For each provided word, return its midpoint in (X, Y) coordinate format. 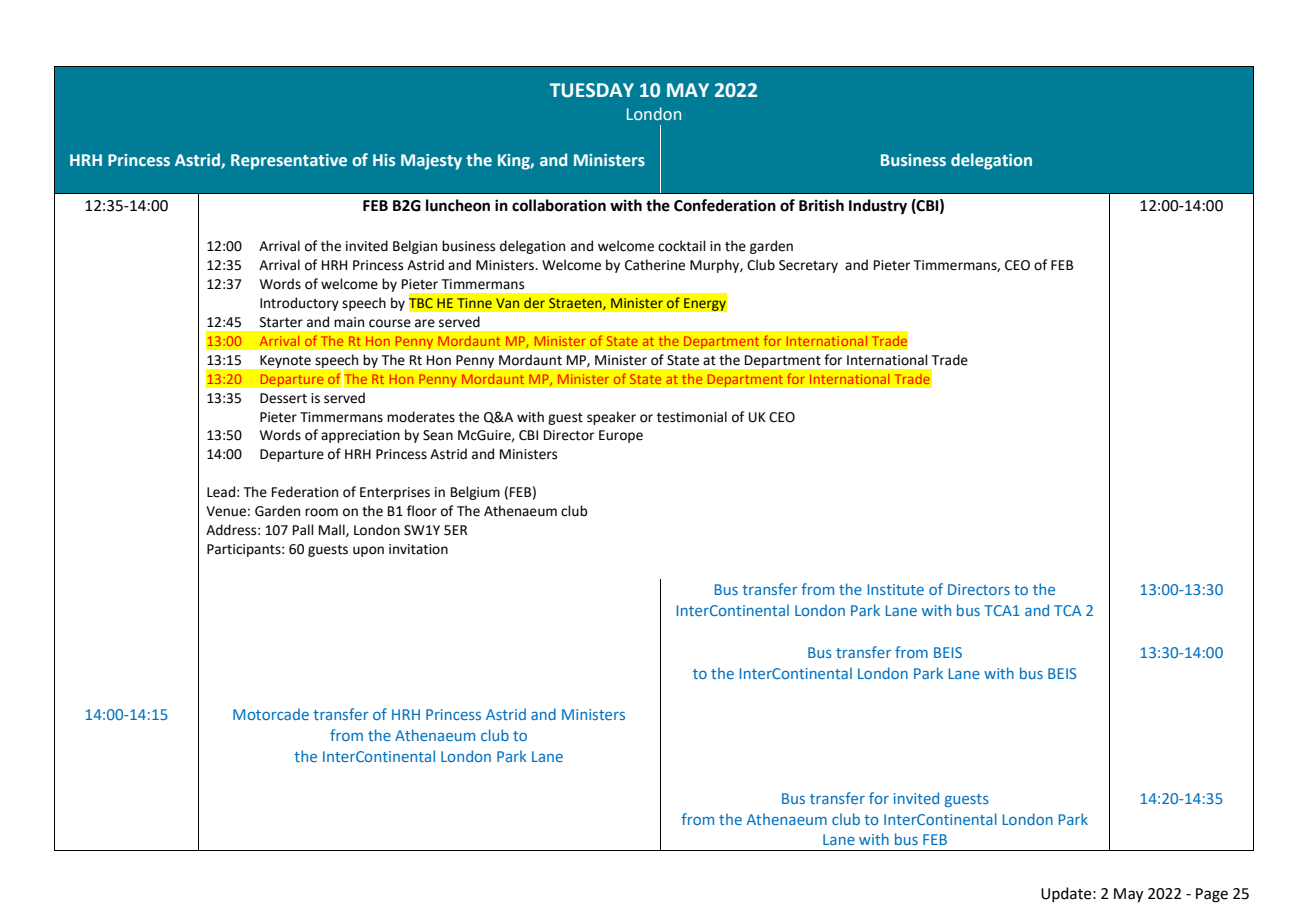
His (384, 160)
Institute (896, 589)
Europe (621, 436)
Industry (878, 207)
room (321, 512)
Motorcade (271, 714)
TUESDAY (592, 90)
